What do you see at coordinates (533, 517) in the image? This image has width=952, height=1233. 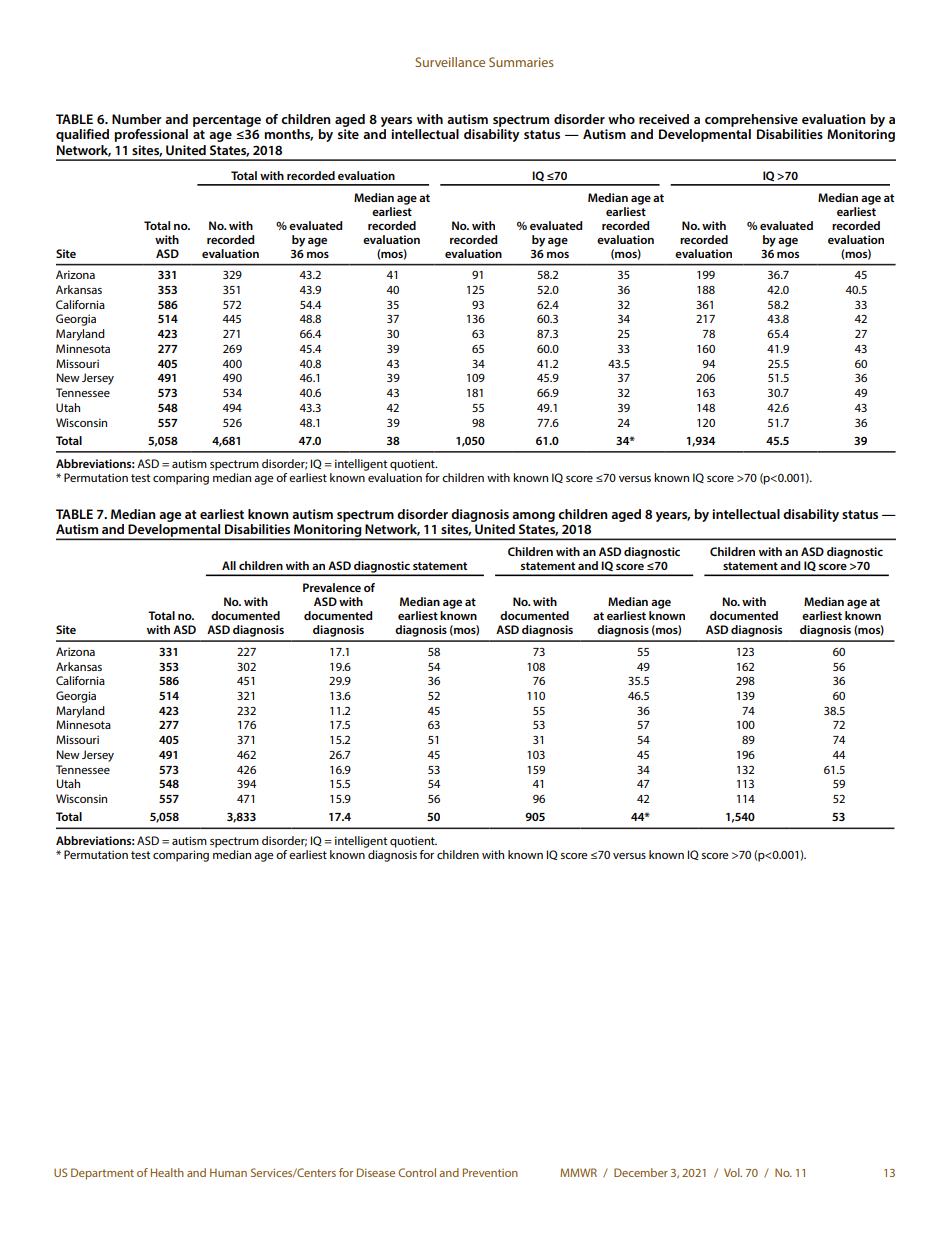 I see `among` at bounding box center [533, 517].
